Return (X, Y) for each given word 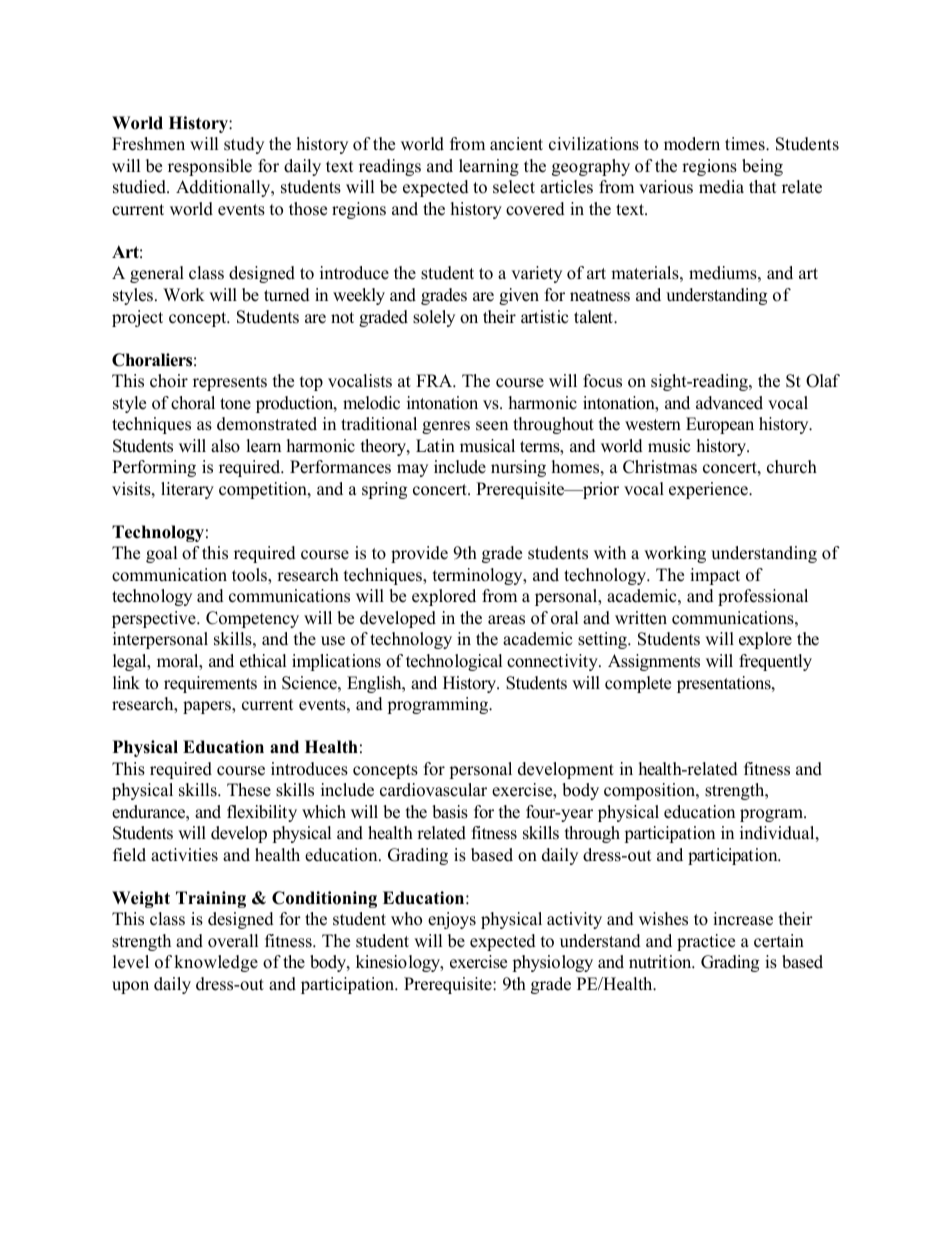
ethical (263, 661)
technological (454, 662)
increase (743, 919)
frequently (775, 662)
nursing (518, 468)
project (137, 318)
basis (450, 812)
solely (434, 318)
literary (187, 490)
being (762, 167)
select (514, 187)
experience (709, 490)
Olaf (823, 381)
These (249, 790)
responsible (210, 167)
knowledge (216, 963)
